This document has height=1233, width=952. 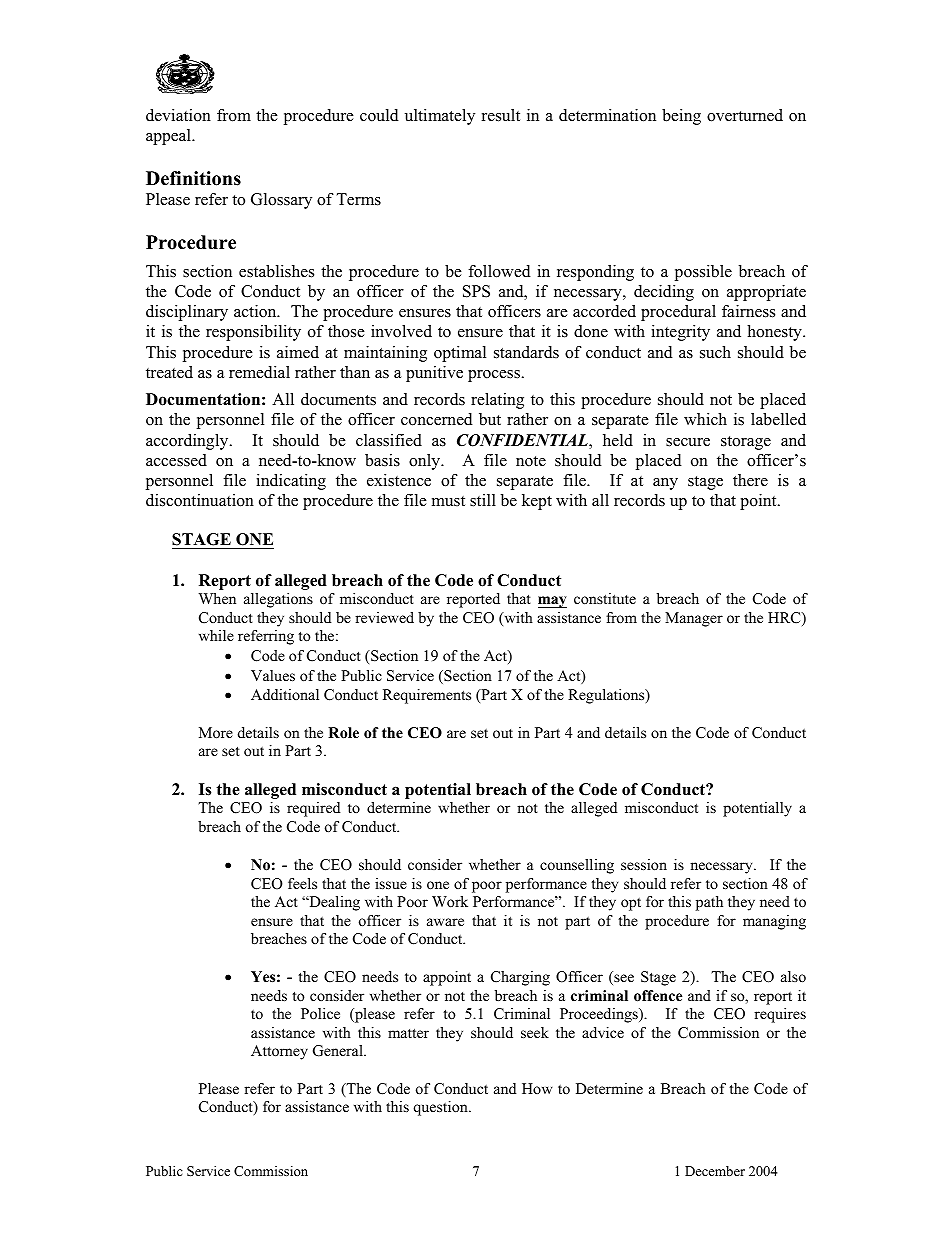 What do you see at coordinates (497, 401) in the document?
I see `relating` at bounding box center [497, 401].
